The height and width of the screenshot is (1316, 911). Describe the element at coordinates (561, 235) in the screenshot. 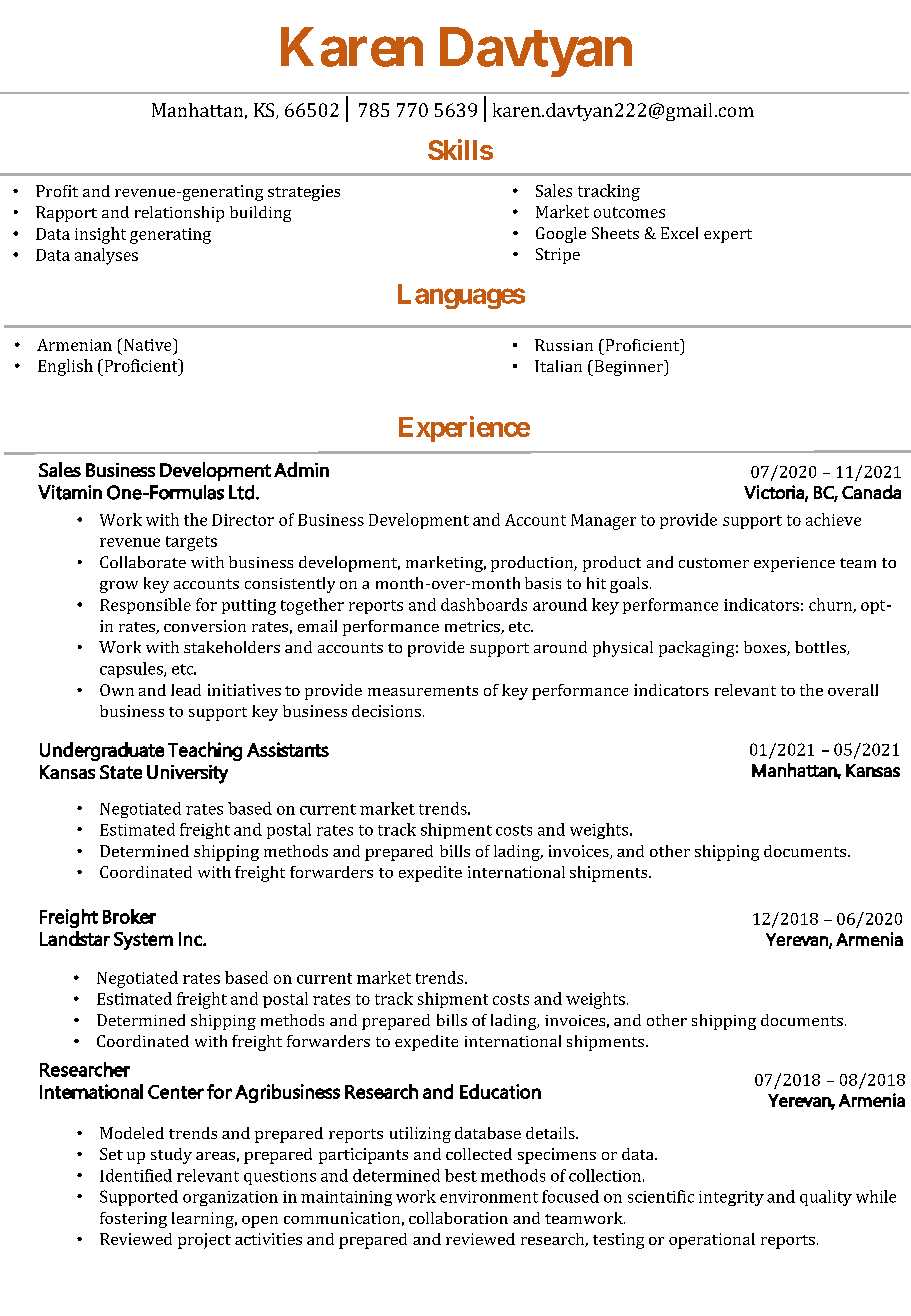

I see `Google` at that location.
